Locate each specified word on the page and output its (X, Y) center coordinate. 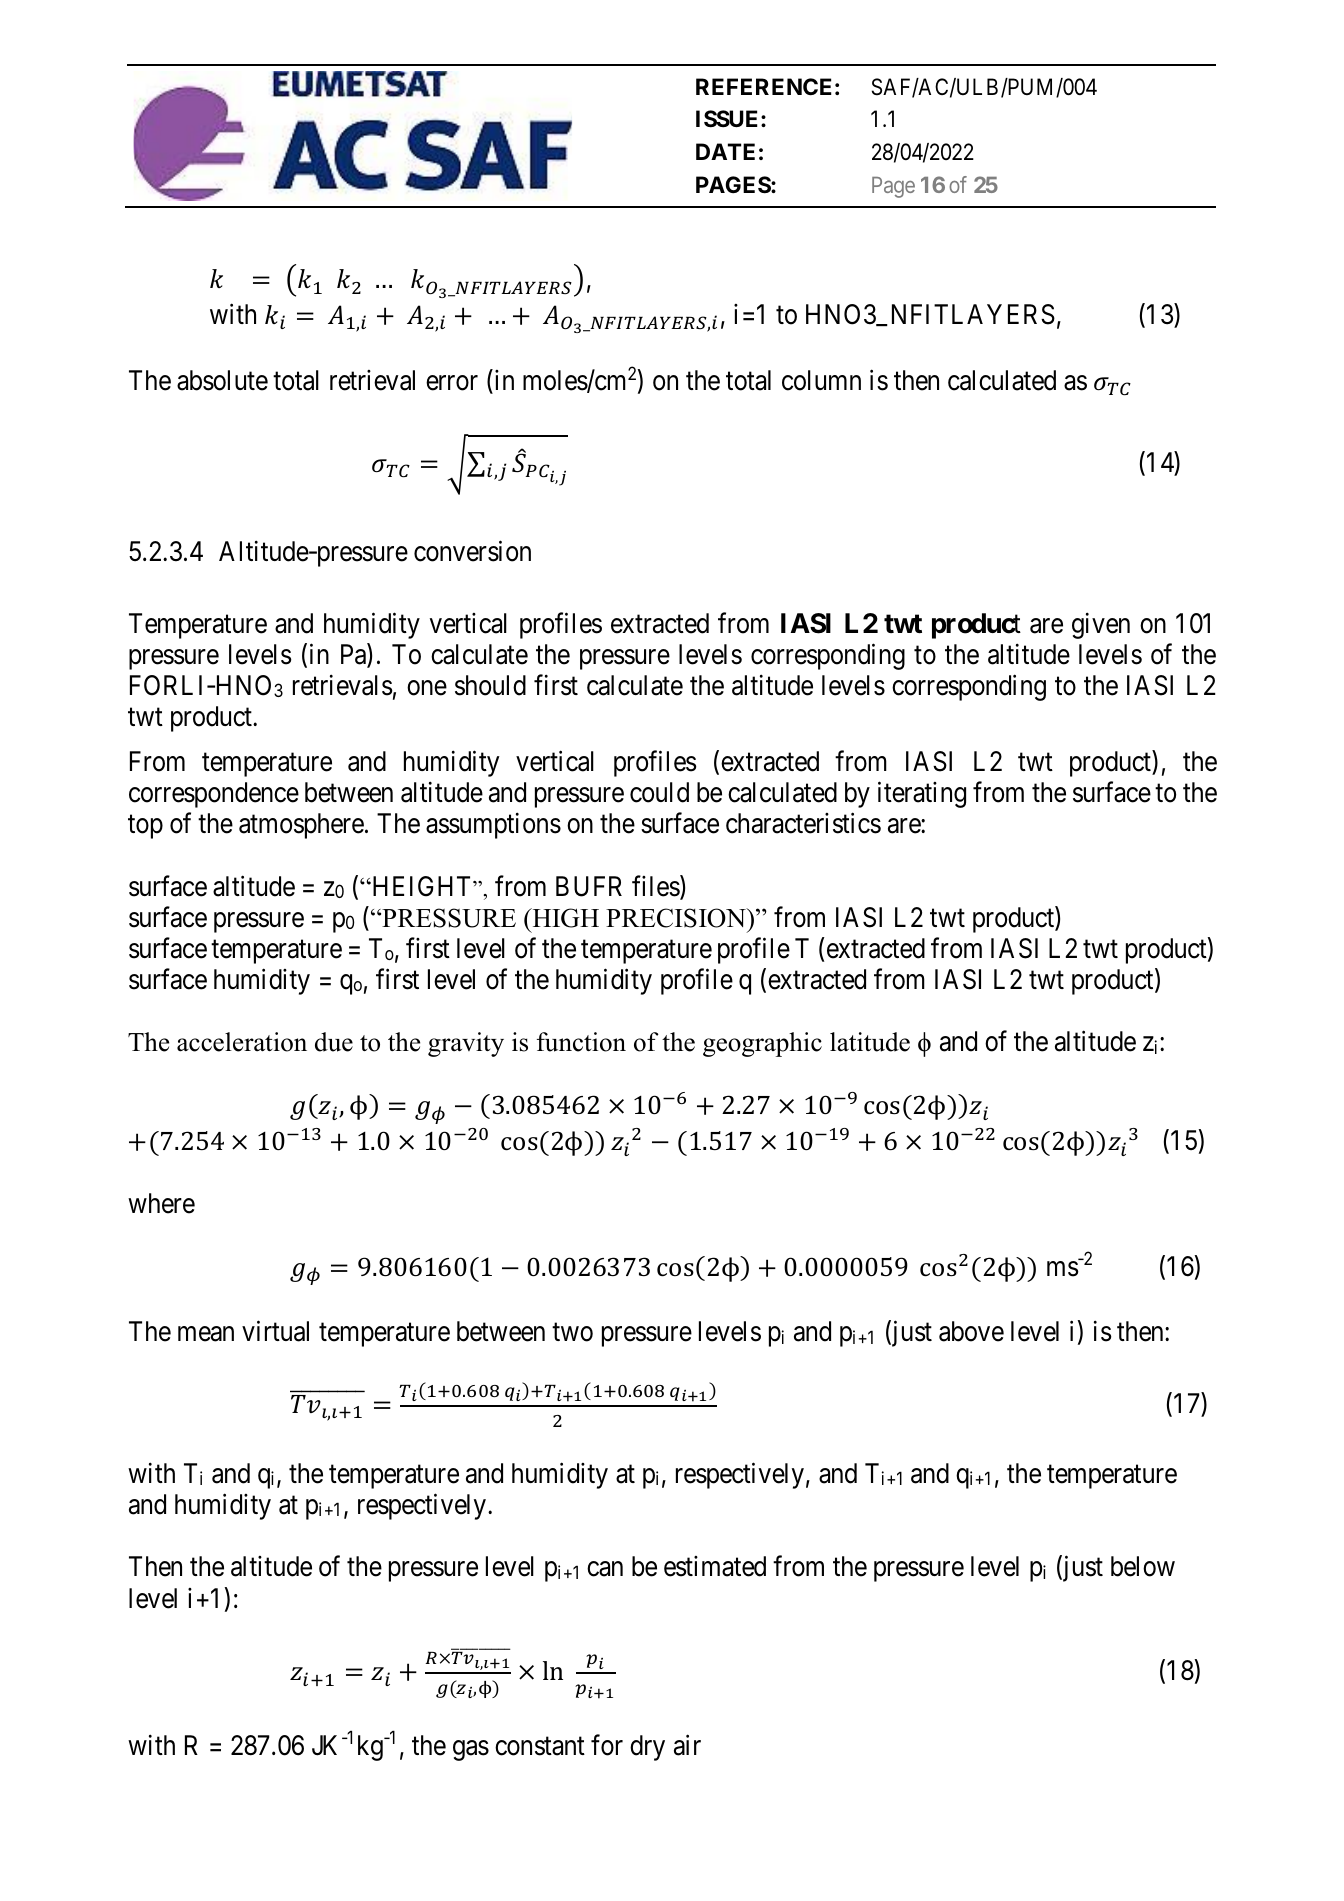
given (1101, 625)
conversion (472, 551)
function (581, 1042)
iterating (922, 795)
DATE (725, 151)
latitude (870, 1042)
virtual (275, 1331)
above (971, 1331)
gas (471, 1750)
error (452, 383)
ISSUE (729, 119)
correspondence (214, 795)
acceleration (242, 1042)
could (659, 792)
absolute (222, 380)
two (572, 1333)
